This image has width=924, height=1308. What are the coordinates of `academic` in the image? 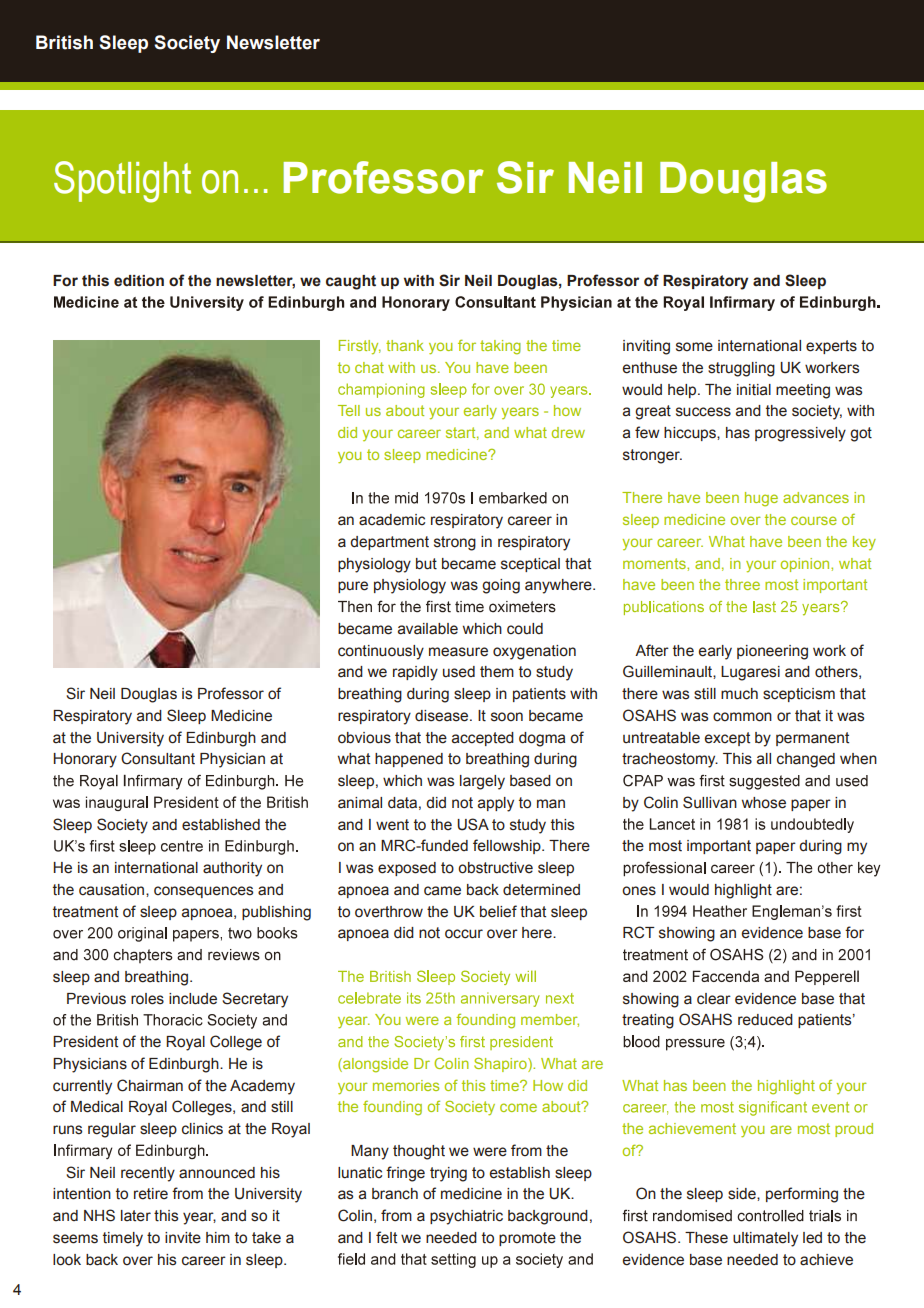 It's located at (392, 520).
